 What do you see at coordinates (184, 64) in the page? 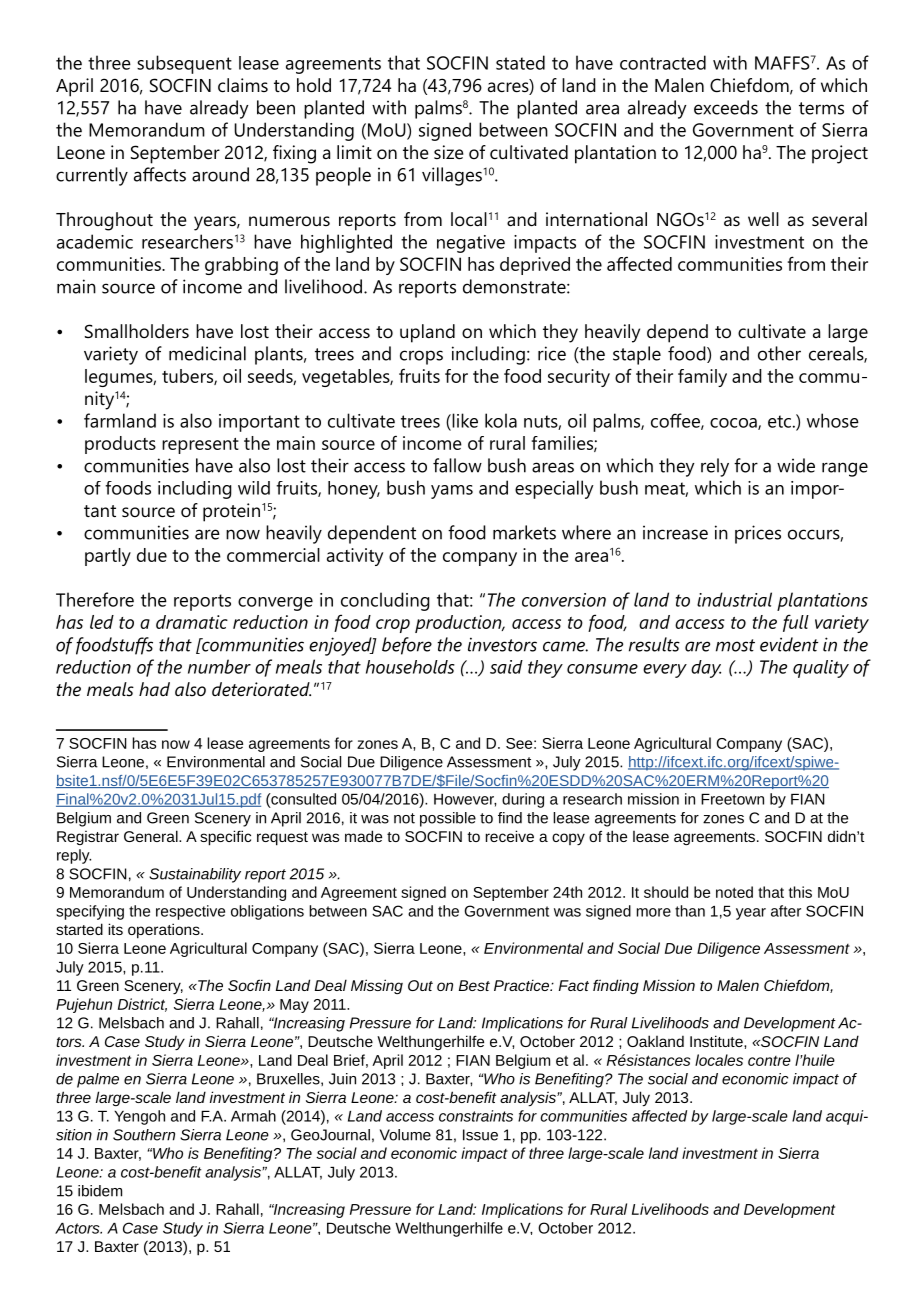
I see `subsequent` at bounding box center [184, 64].
